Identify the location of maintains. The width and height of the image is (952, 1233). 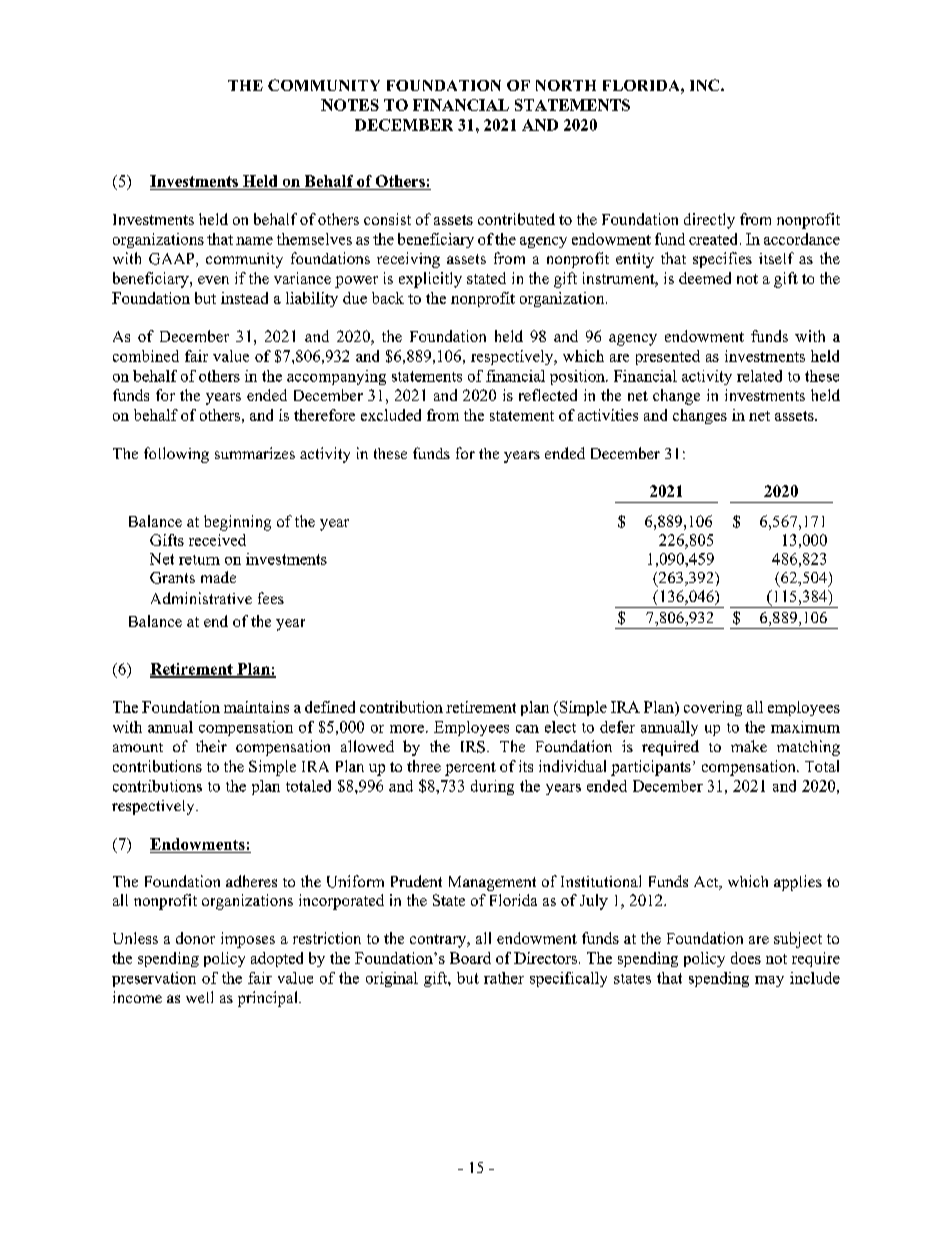
(256, 707).
